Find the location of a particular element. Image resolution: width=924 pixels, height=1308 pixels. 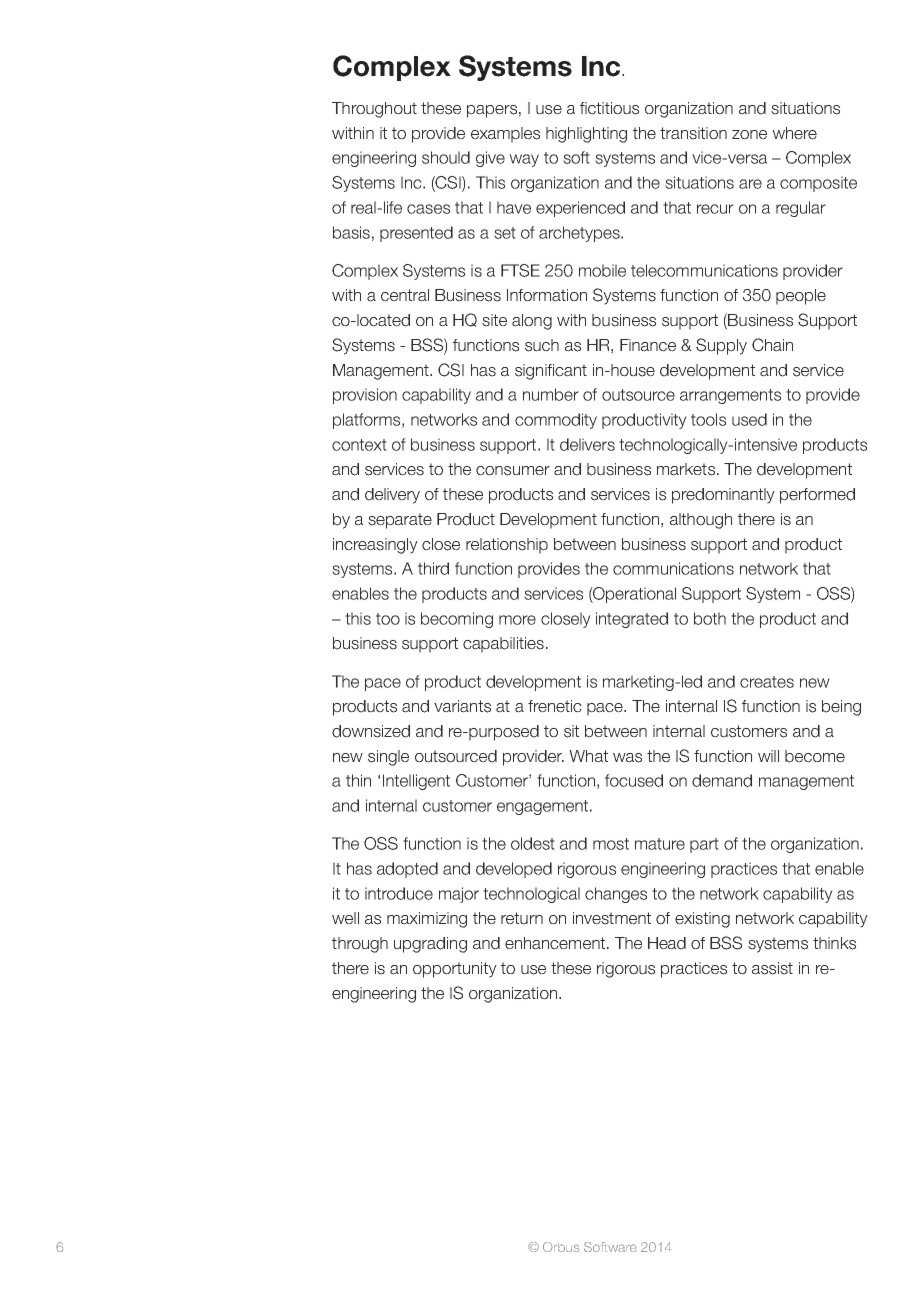

upgrading is located at coordinates (430, 945).
